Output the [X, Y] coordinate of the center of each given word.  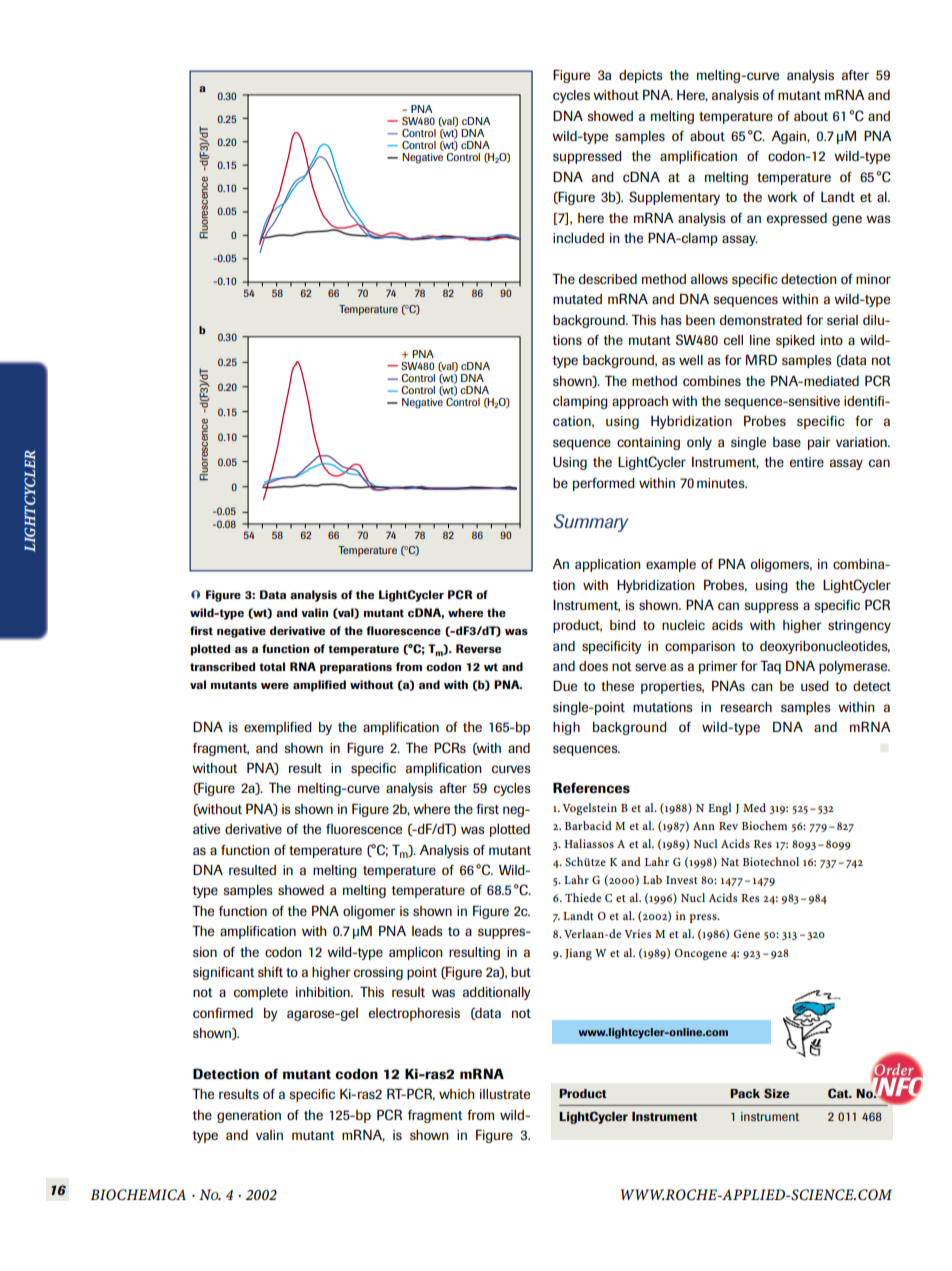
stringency [859, 626]
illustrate [505, 1094]
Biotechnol [771, 861]
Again [789, 137]
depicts [641, 76]
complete [261, 993]
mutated [577, 299]
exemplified [277, 728]
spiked [795, 341]
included [578, 238]
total [272, 666]
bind [622, 625]
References [591, 788]
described [608, 279]
